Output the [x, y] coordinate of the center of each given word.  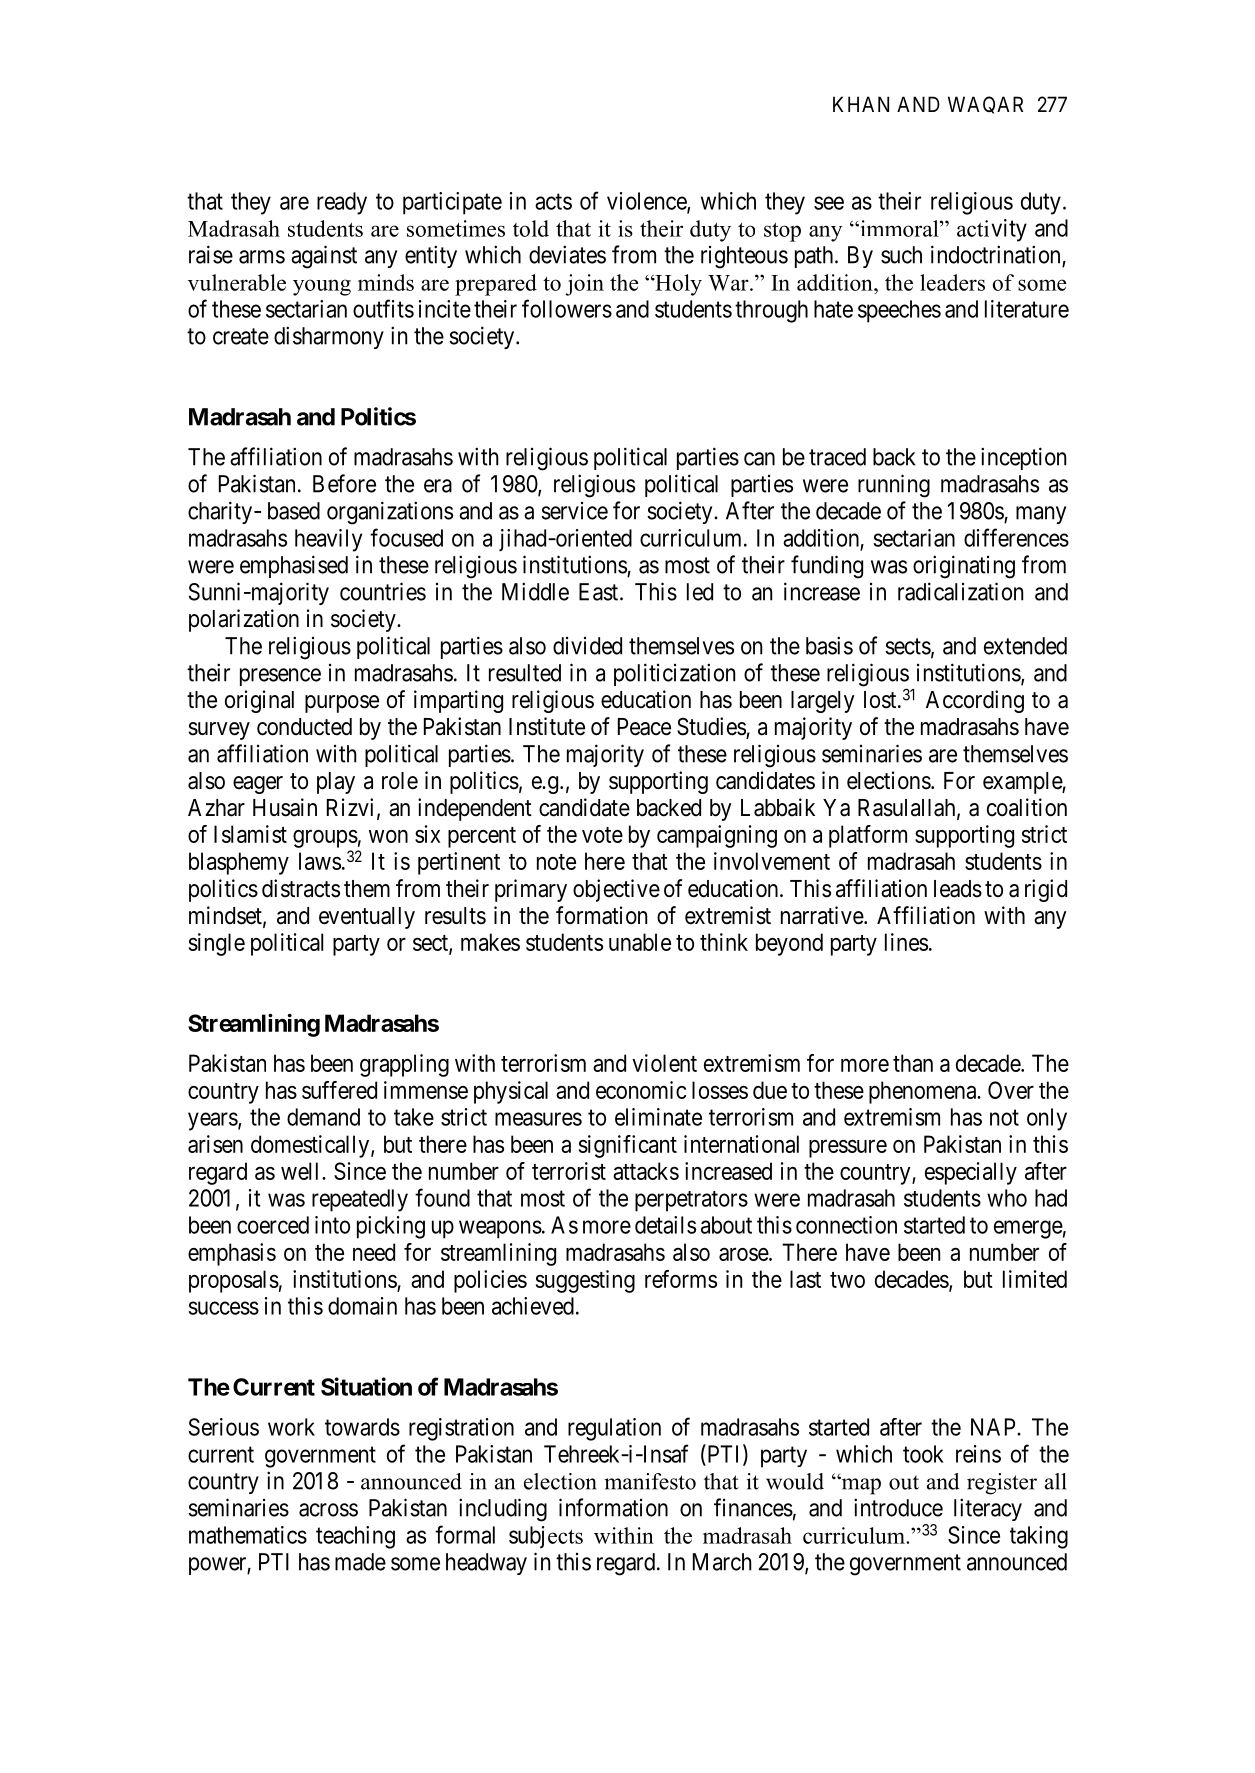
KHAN [861, 104]
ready [342, 203]
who [1007, 1198]
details [665, 1225]
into [332, 1225]
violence [647, 202]
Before [344, 483]
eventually [367, 918]
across [328, 1510]
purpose [342, 704]
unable [640, 942]
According [975, 701]
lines [906, 942]
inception [1023, 458]
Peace [644, 727]
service [574, 511]
